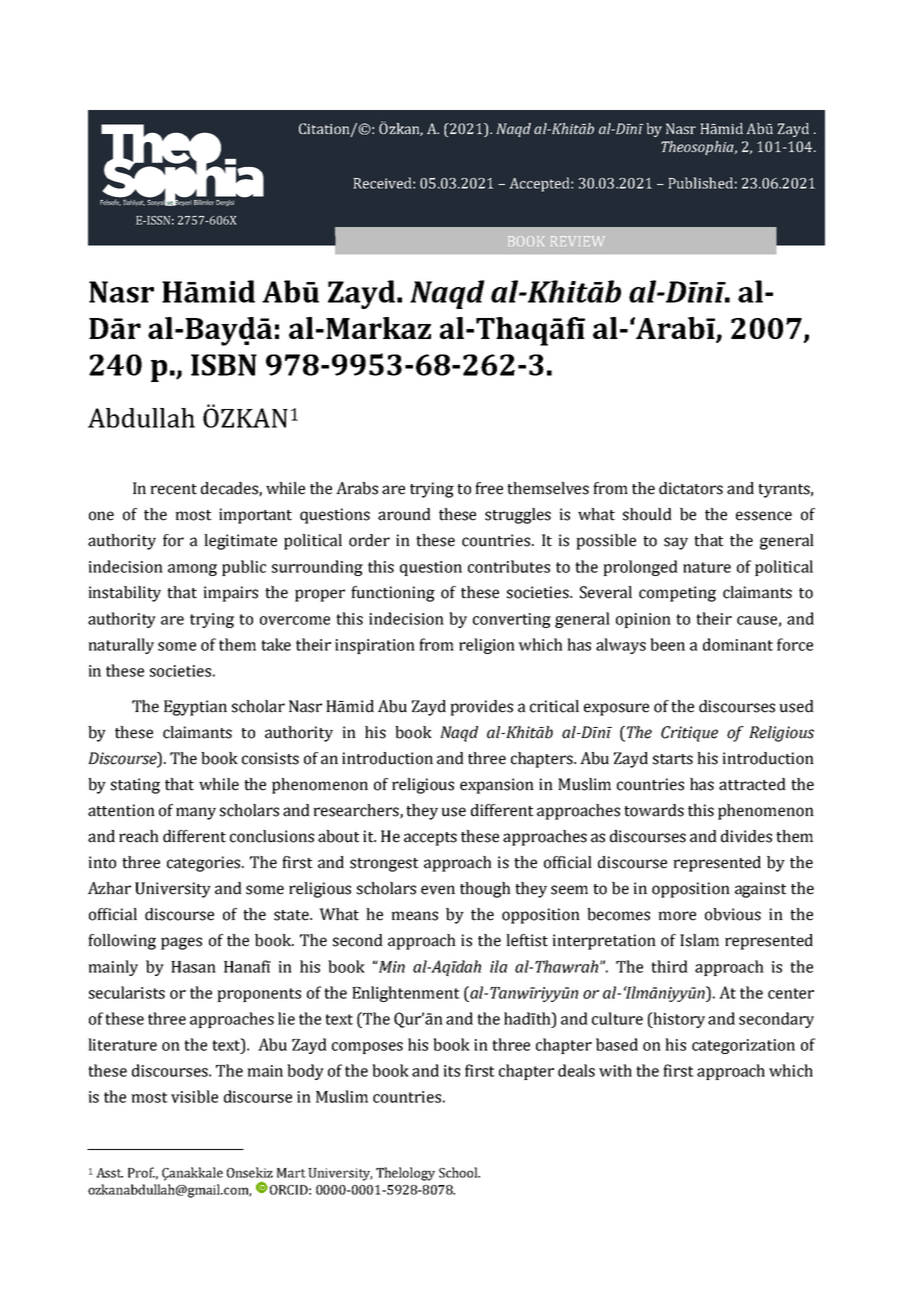 The height and width of the screenshot is (1308, 924). What do you see at coordinates (459, 1172) in the screenshot?
I see `School` at bounding box center [459, 1172].
